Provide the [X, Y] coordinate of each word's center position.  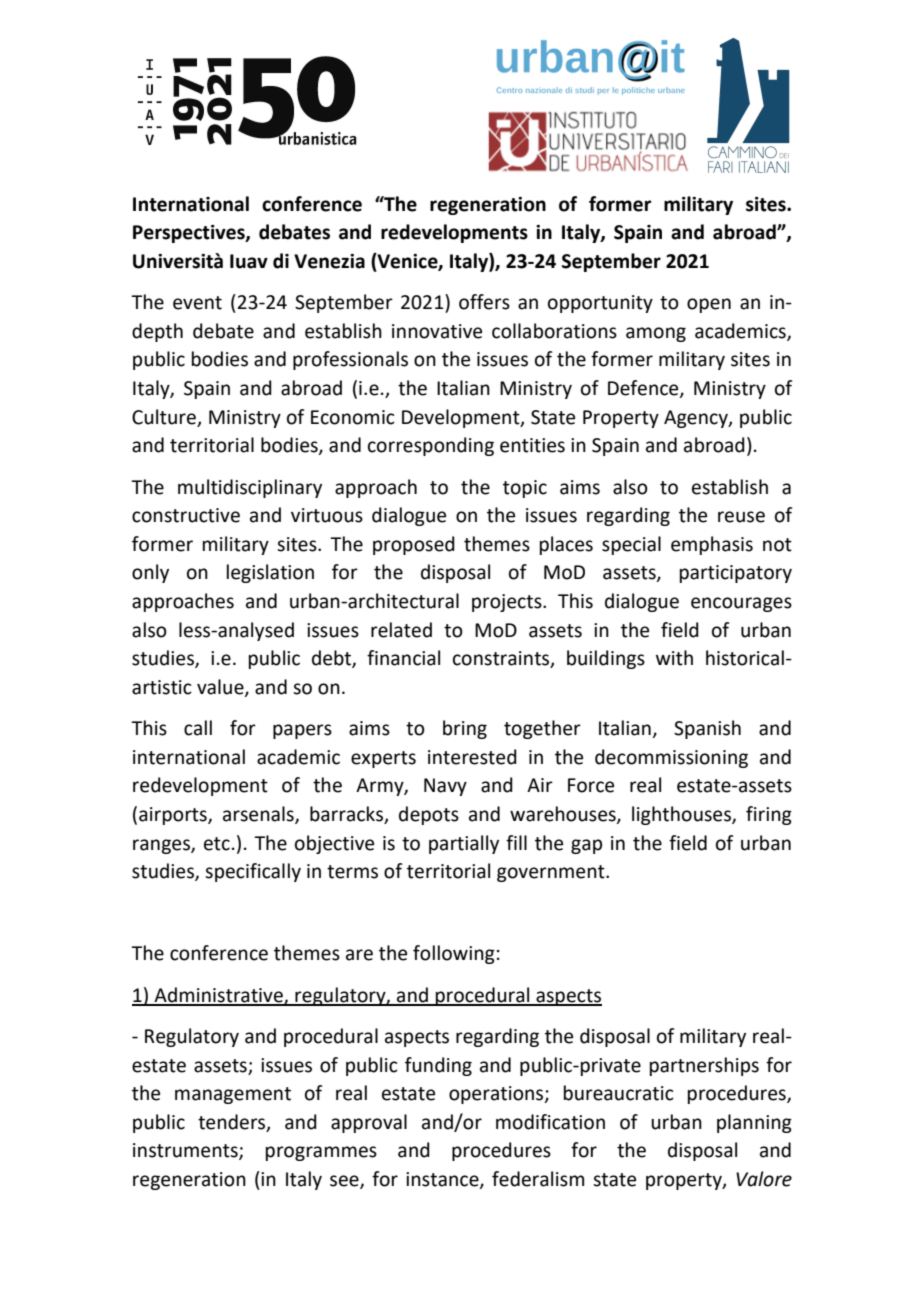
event [197, 303]
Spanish [707, 729]
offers [484, 302]
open [709, 305]
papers [302, 731]
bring [465, 729]
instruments [186, 1151]
